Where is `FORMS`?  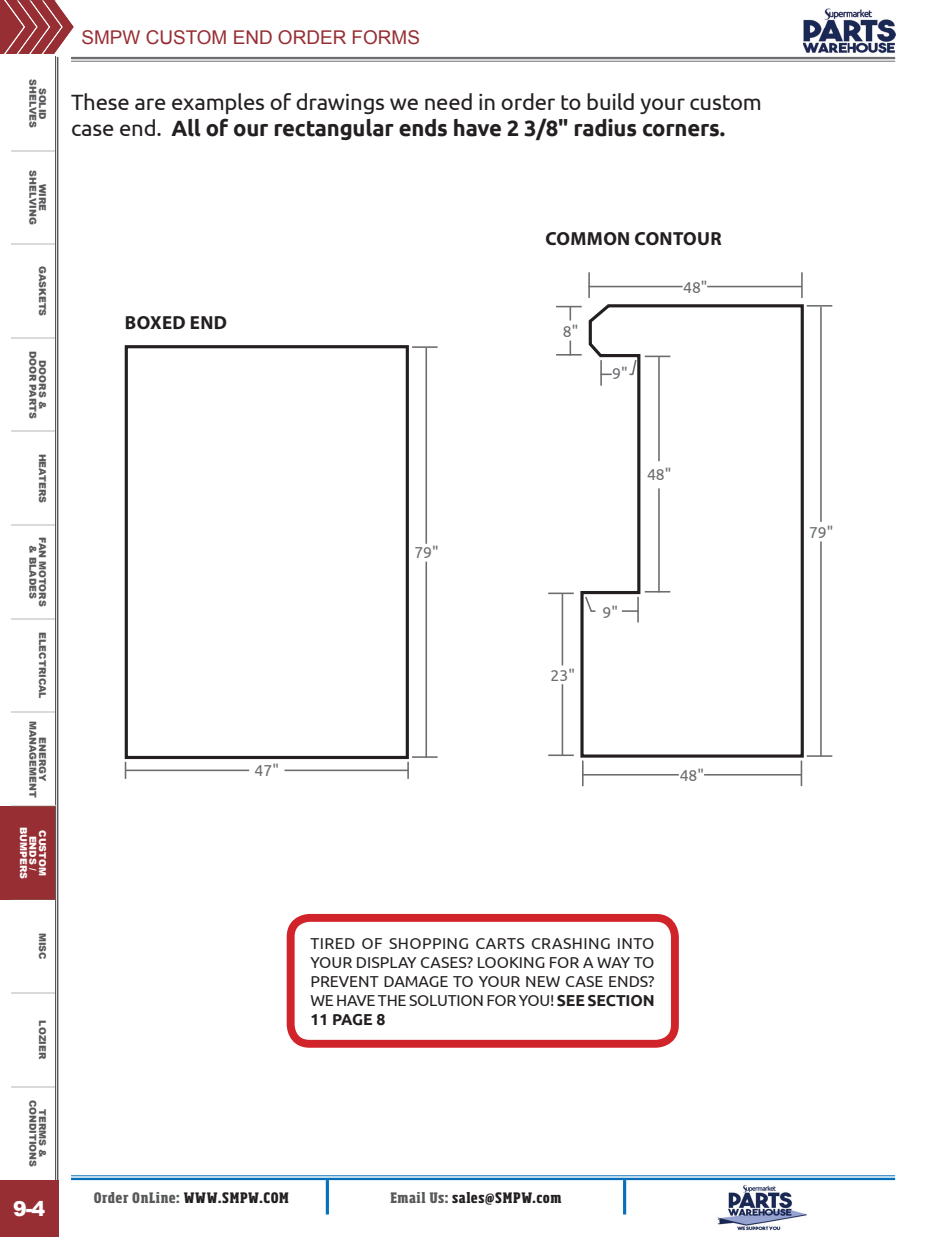
FORMS is located at coordinates (386, 37).
